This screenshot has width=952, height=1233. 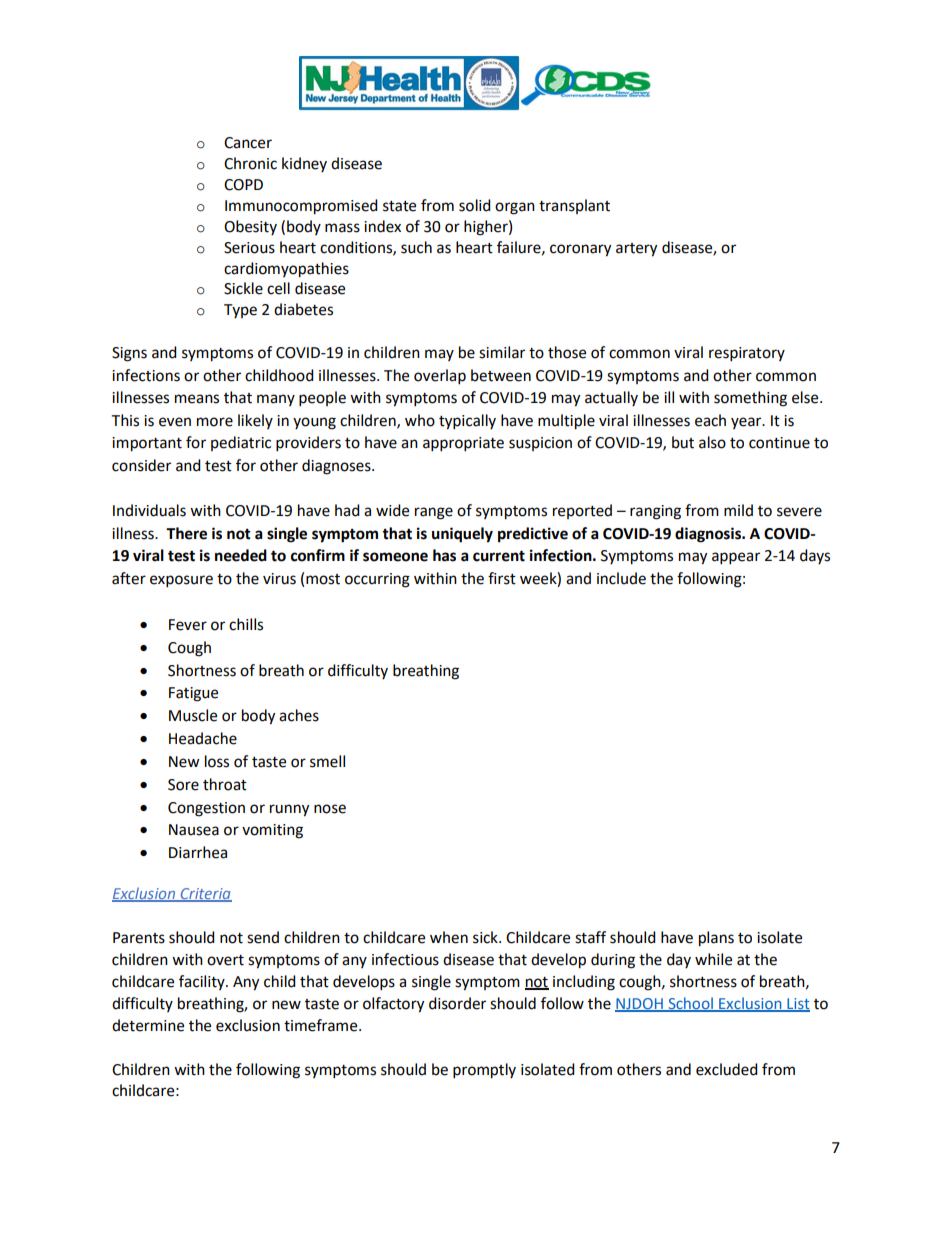 I want to click on overlap, so click(x=440, y=377).
